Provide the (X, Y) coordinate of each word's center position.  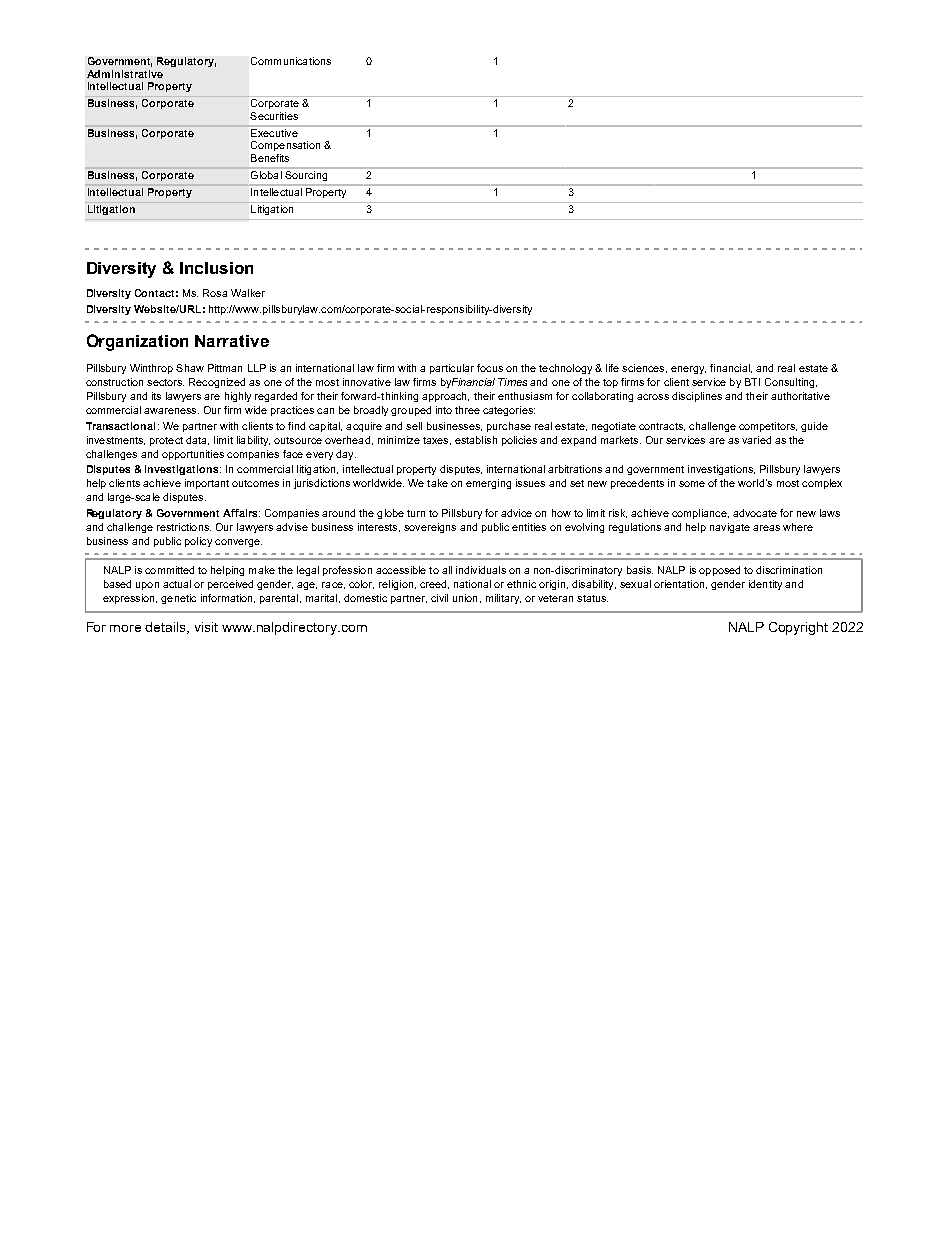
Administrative (125, 74)
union (465, 598)
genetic (178, 599)
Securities (274, 116)
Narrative (232, 341)
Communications (291, 61)
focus (490, 368)
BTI (752, 382)
